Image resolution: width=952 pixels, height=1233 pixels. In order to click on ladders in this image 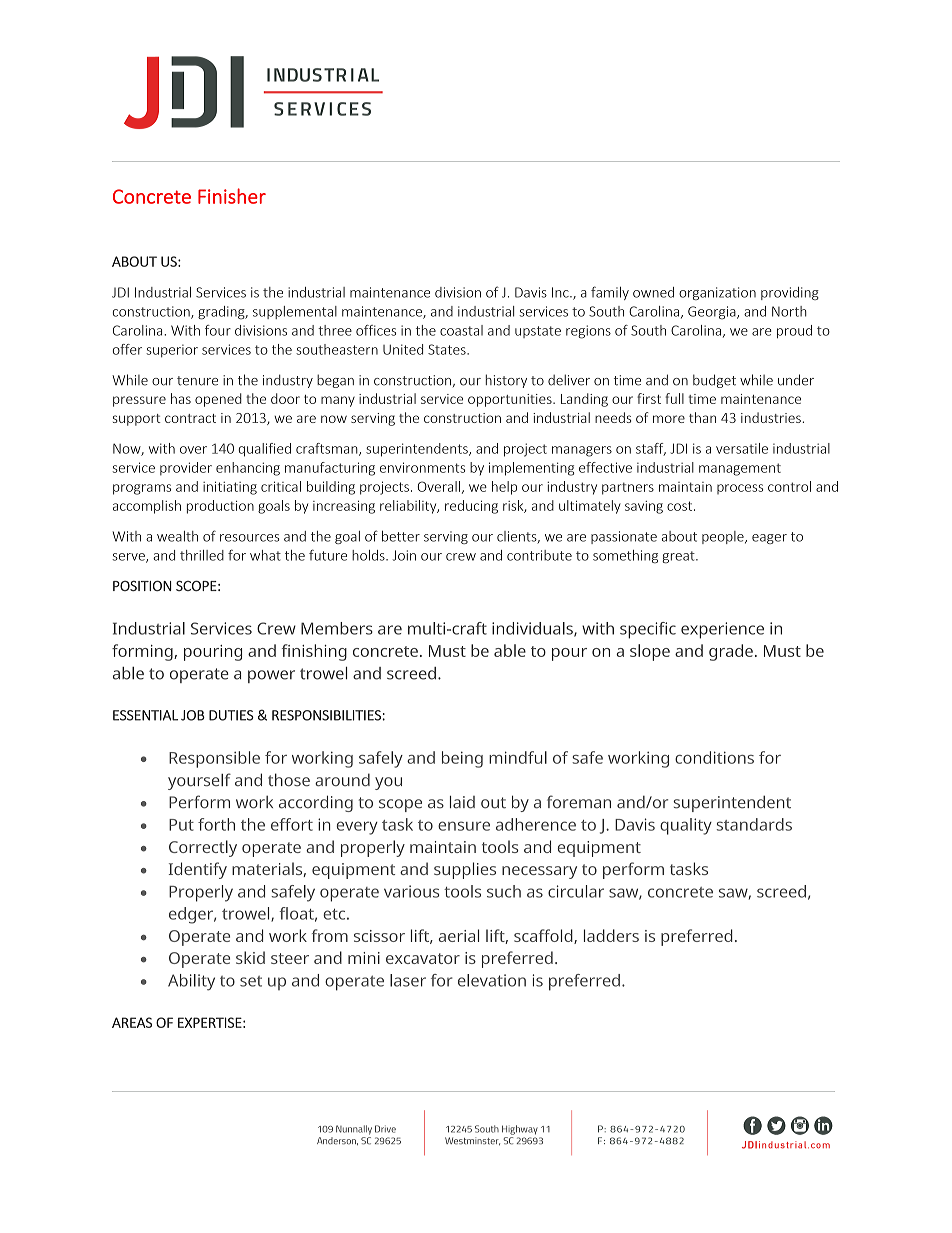, I will do `click(611, 935)`.
